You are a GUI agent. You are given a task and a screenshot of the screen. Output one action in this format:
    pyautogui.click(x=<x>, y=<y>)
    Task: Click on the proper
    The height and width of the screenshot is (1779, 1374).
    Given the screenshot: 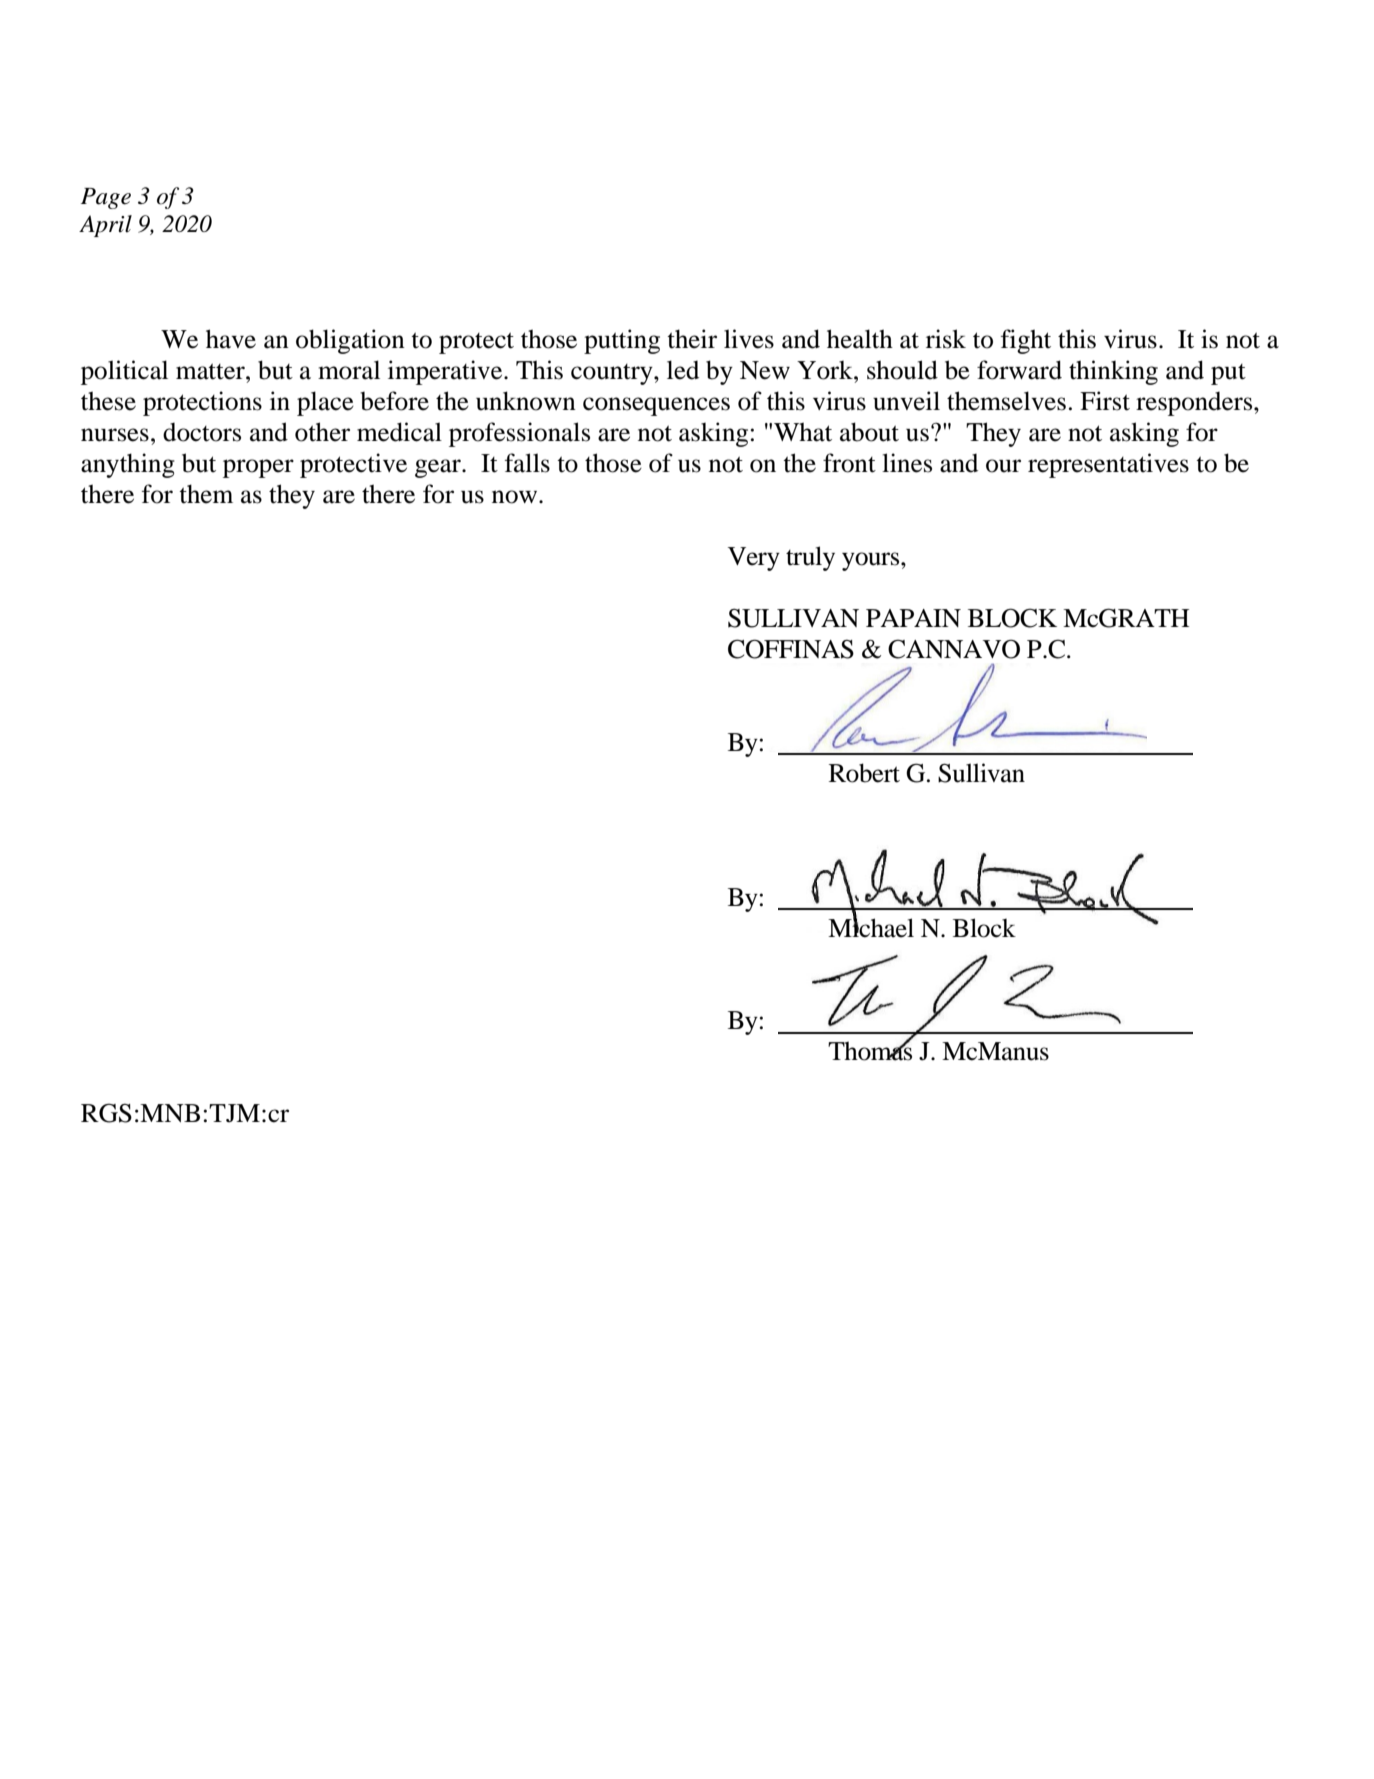 What is the action you would take?
    pyautogui.click(x=258, y=468)
